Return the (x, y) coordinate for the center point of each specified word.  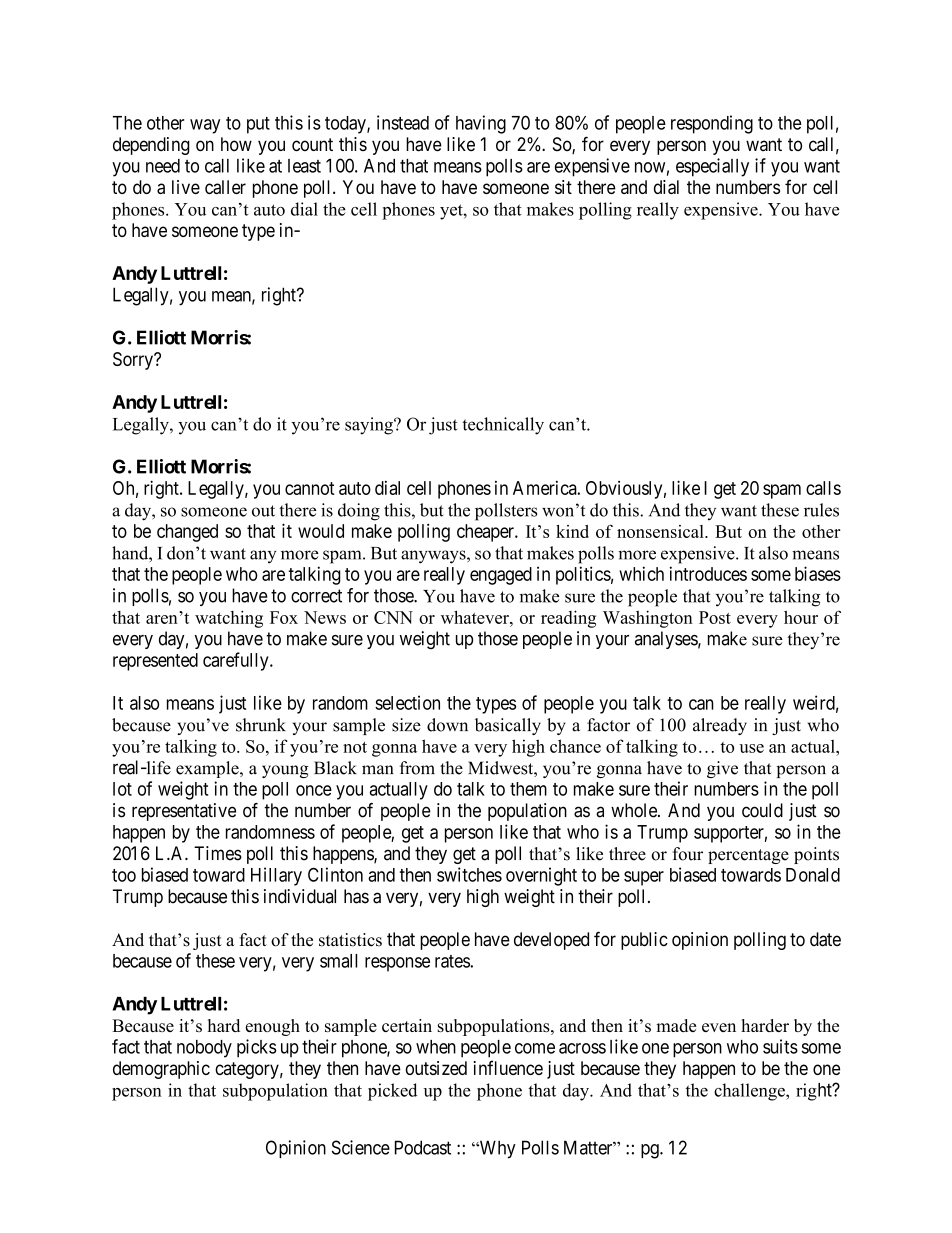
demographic (161, 1070)
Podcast (423, 1147)
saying (370, 426)
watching (229, 619)
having (481, 124)
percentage (748, 856)
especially (712, 167)
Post (715, 617)
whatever (476, 617)
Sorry (134, 361)
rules (821, 510)
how (236, 144)
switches (469, 874)
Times (218, 853)
